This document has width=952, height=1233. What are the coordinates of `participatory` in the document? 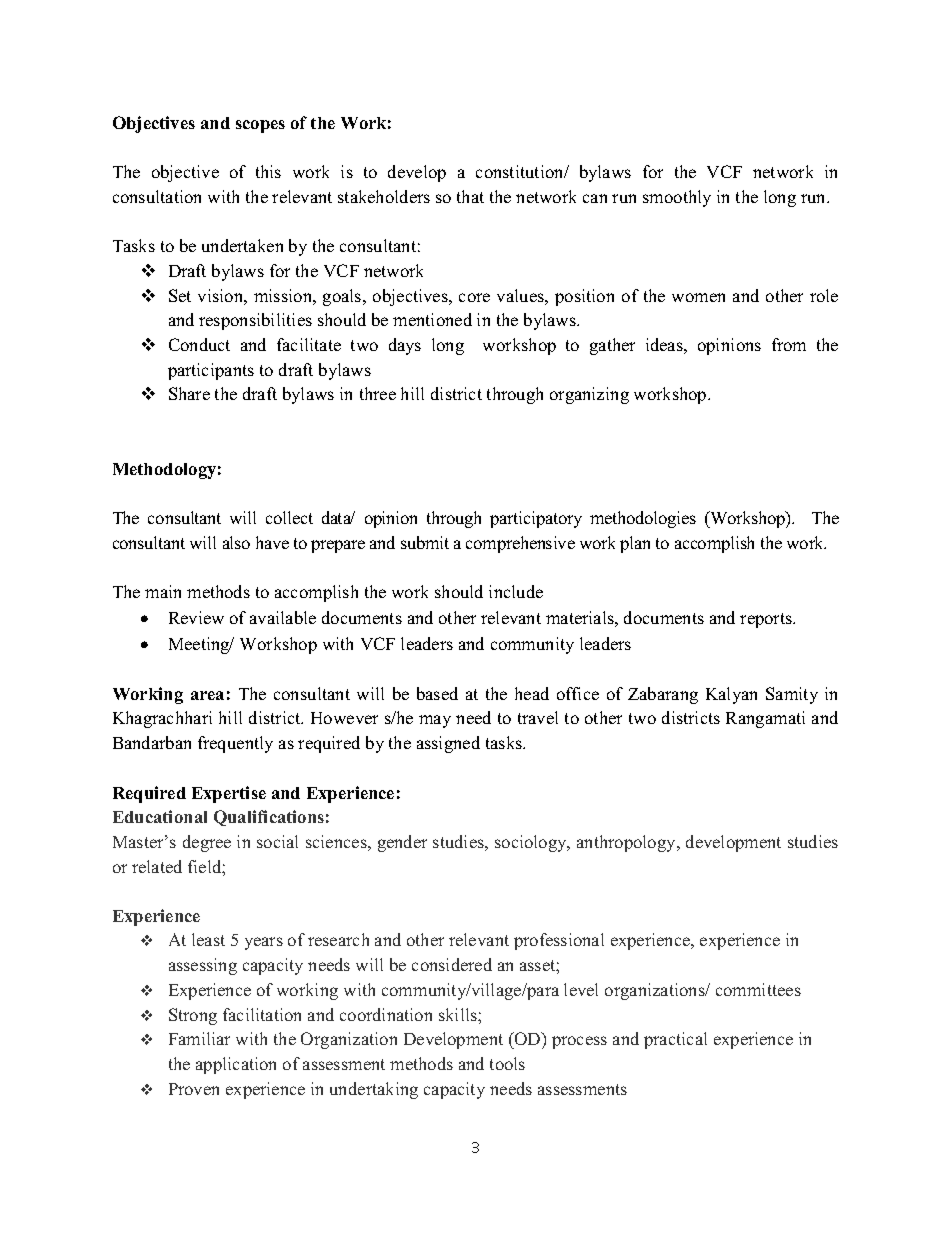 It's located at (536, 519).
